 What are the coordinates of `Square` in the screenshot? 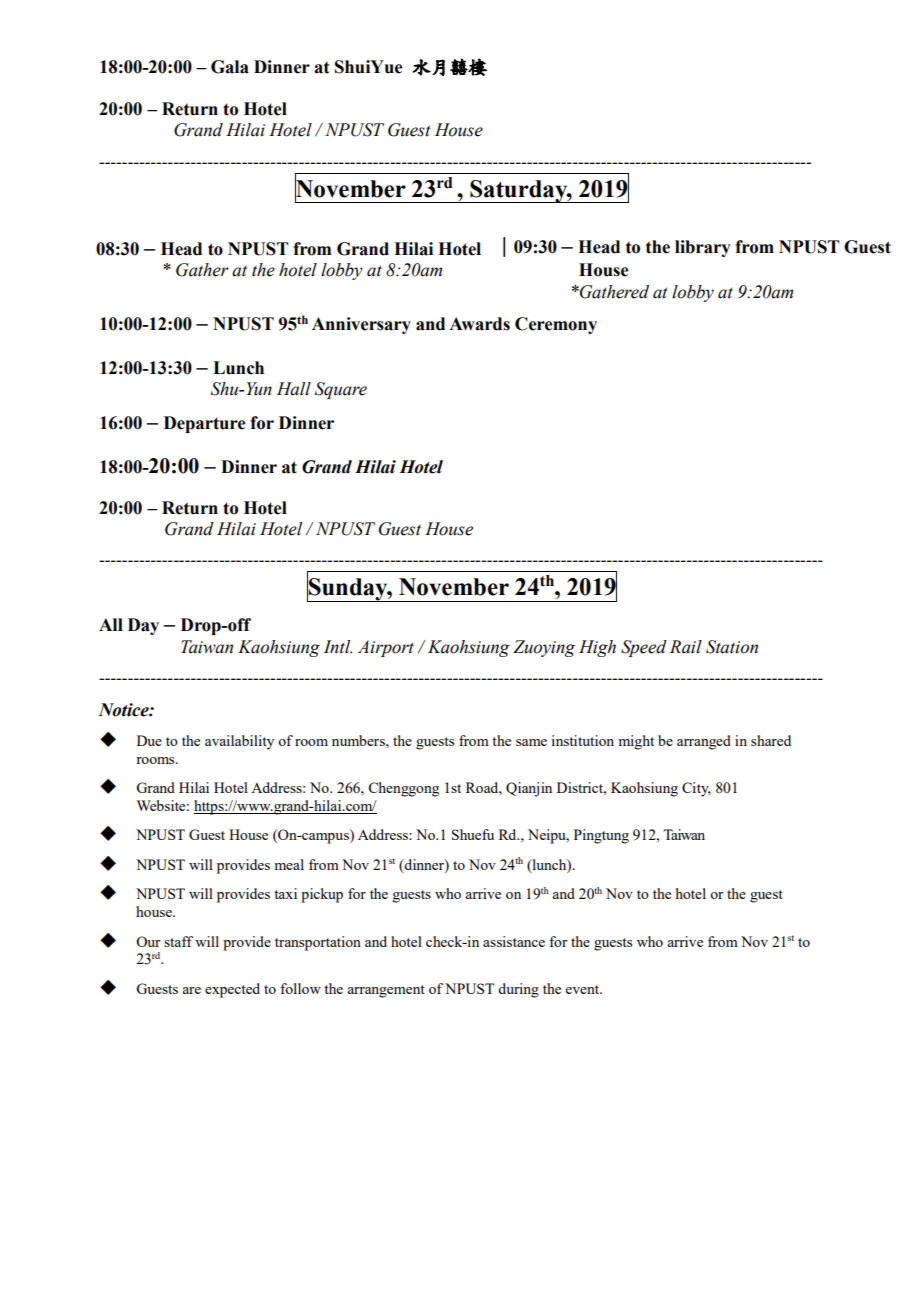 It's located at (341, 390).
